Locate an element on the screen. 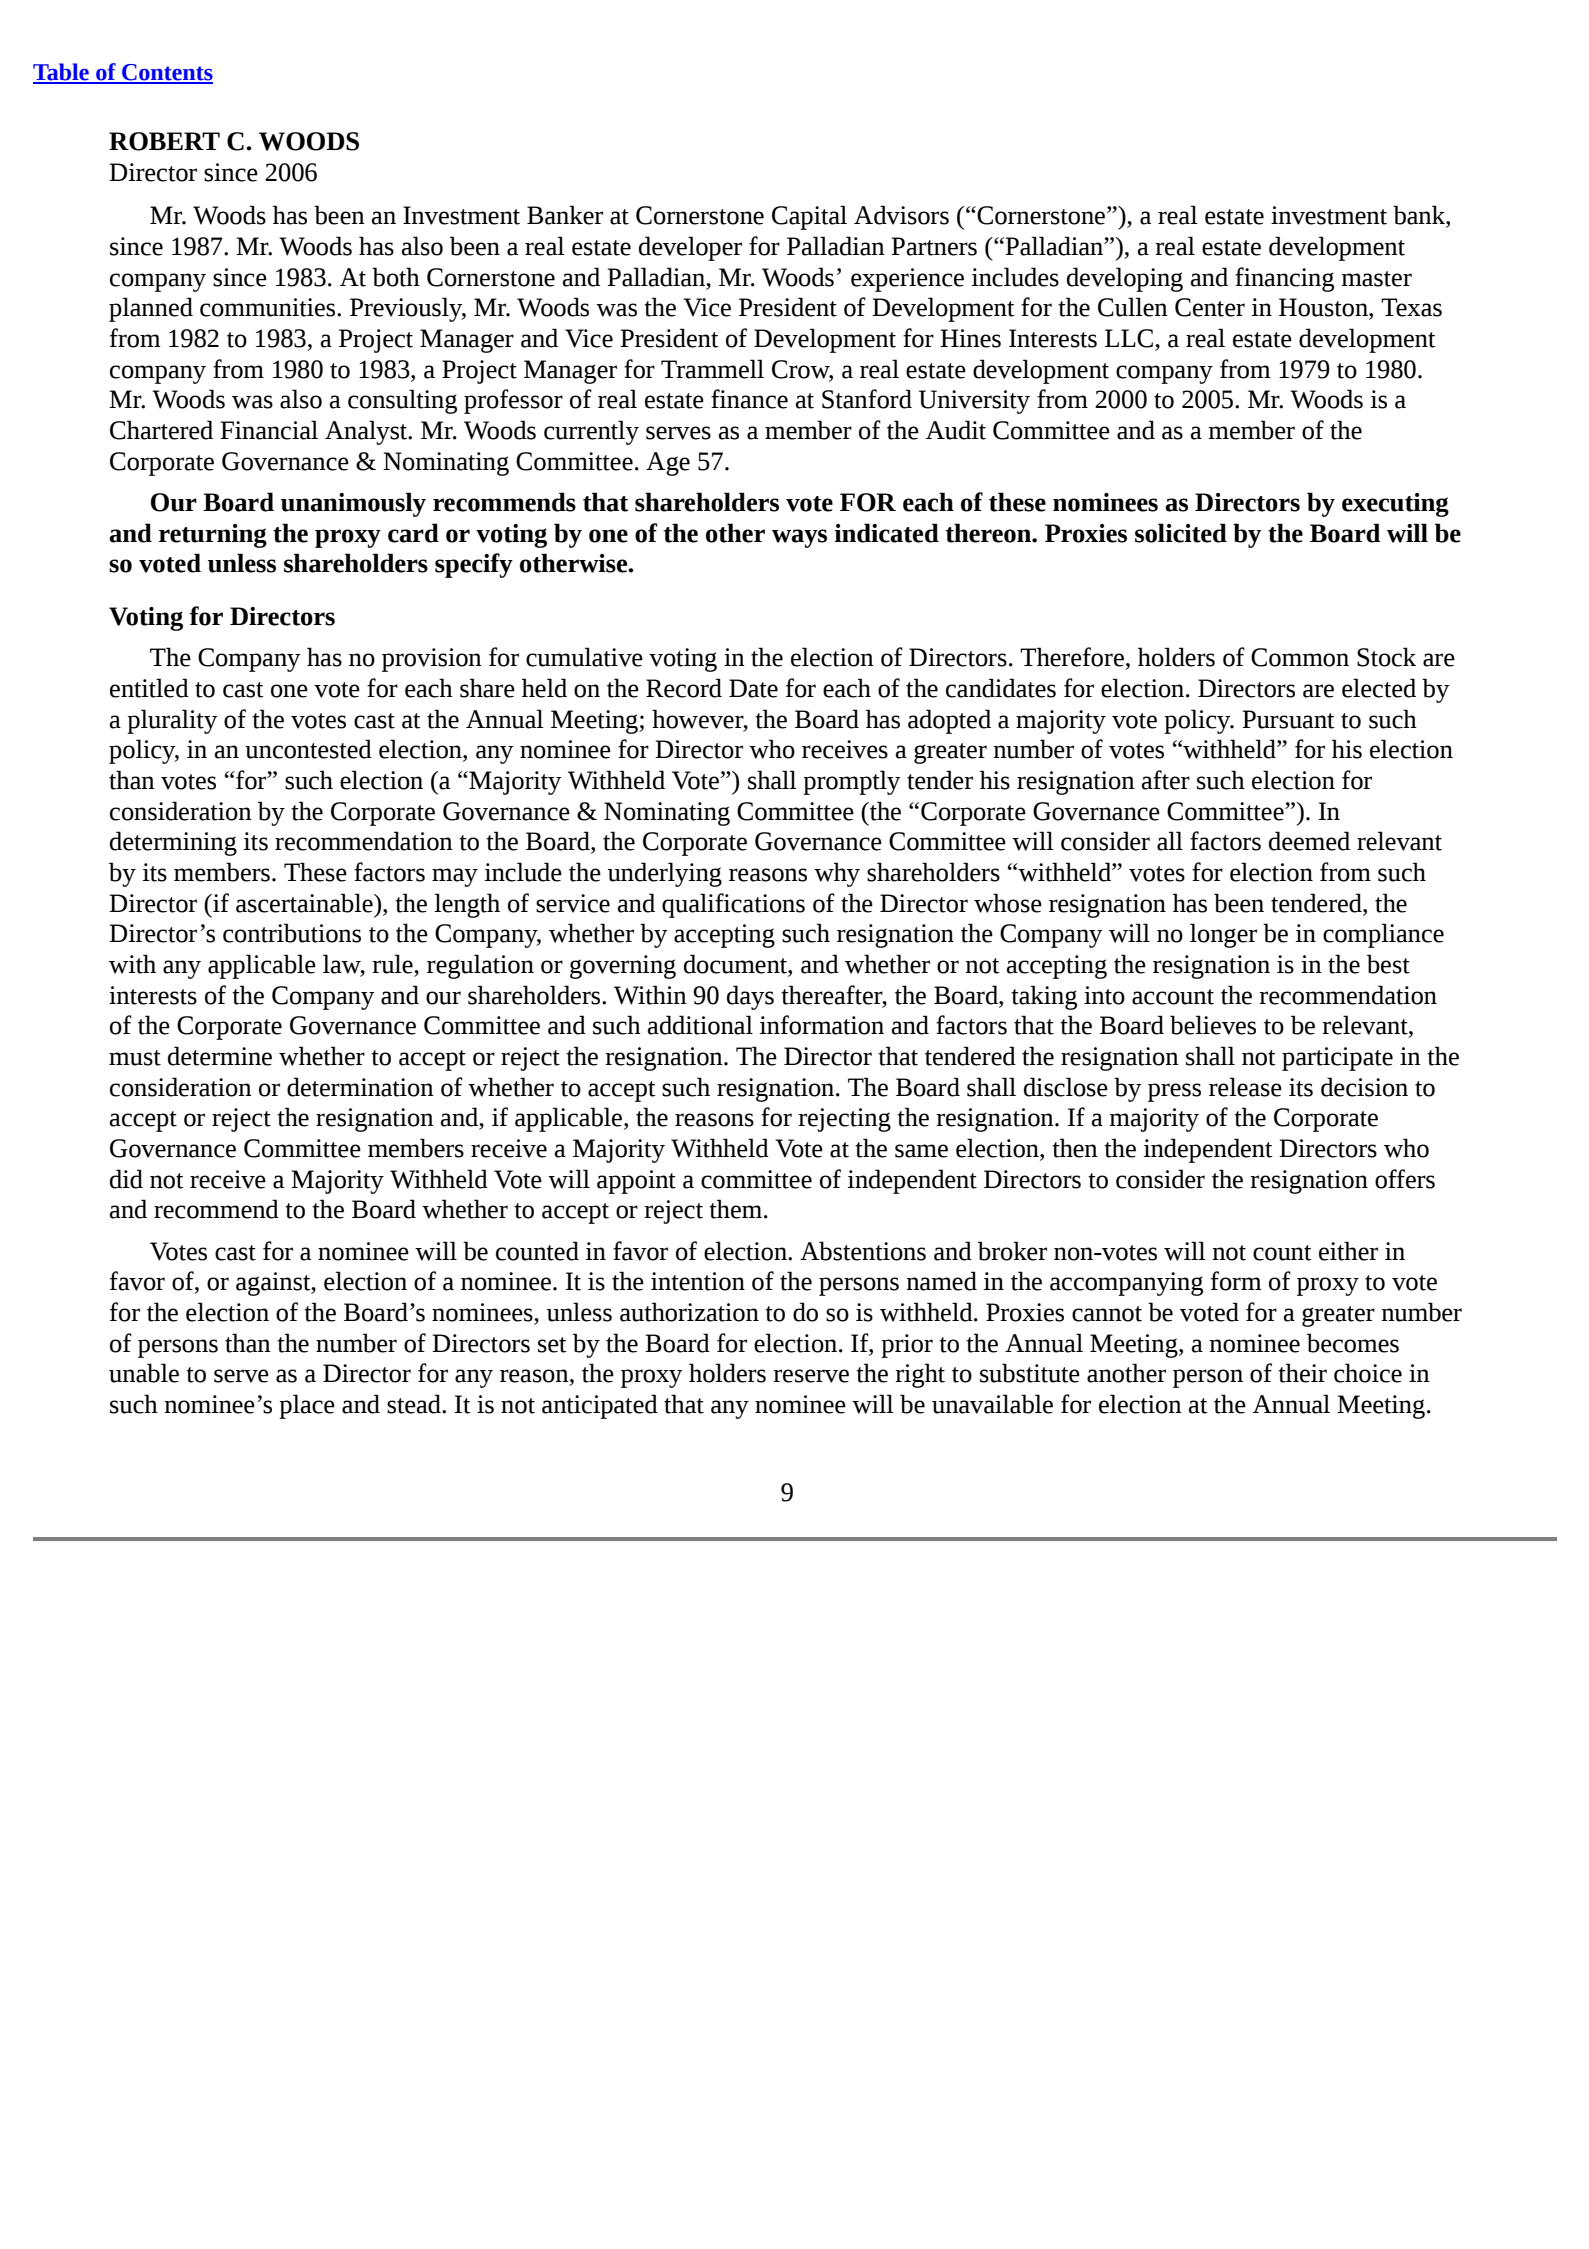 The height and width of the screenshot is (2249, 1589). Pursuant is located at coordinates (1289, 719).
